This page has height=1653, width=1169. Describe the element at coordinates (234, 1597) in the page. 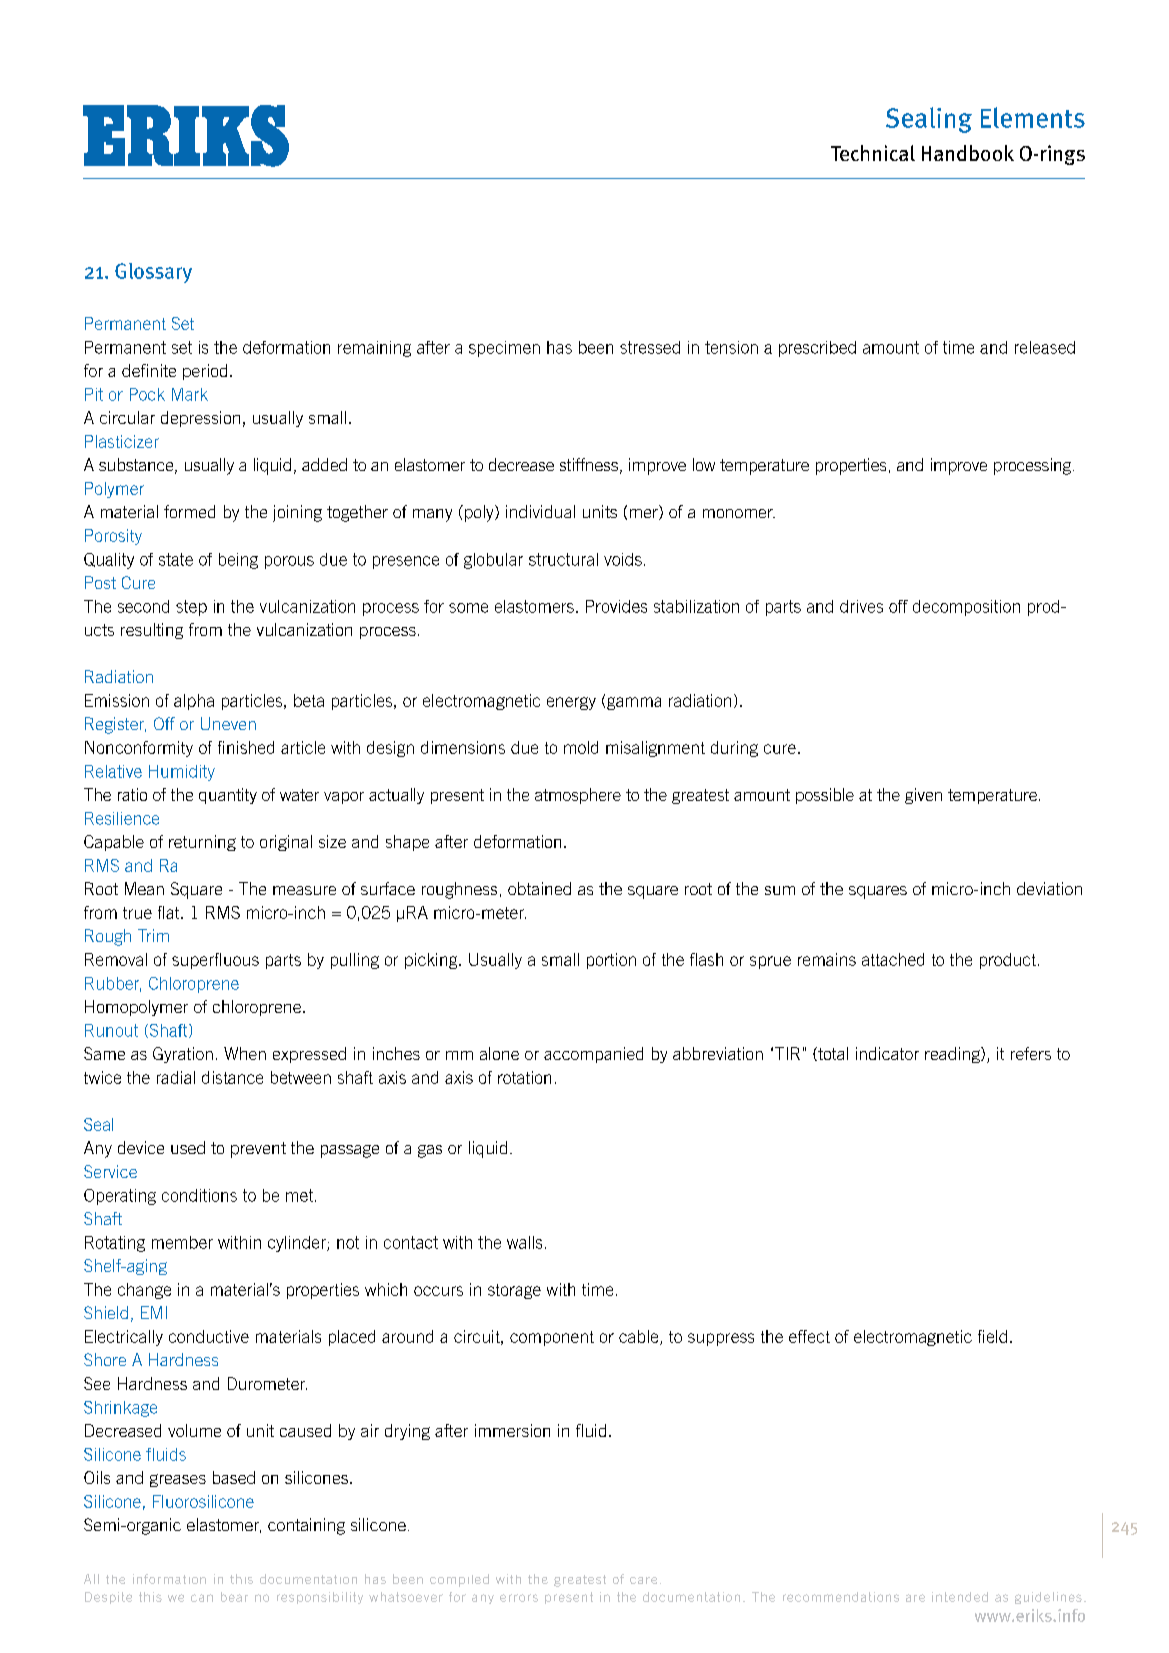

I see `bear` at that location.
